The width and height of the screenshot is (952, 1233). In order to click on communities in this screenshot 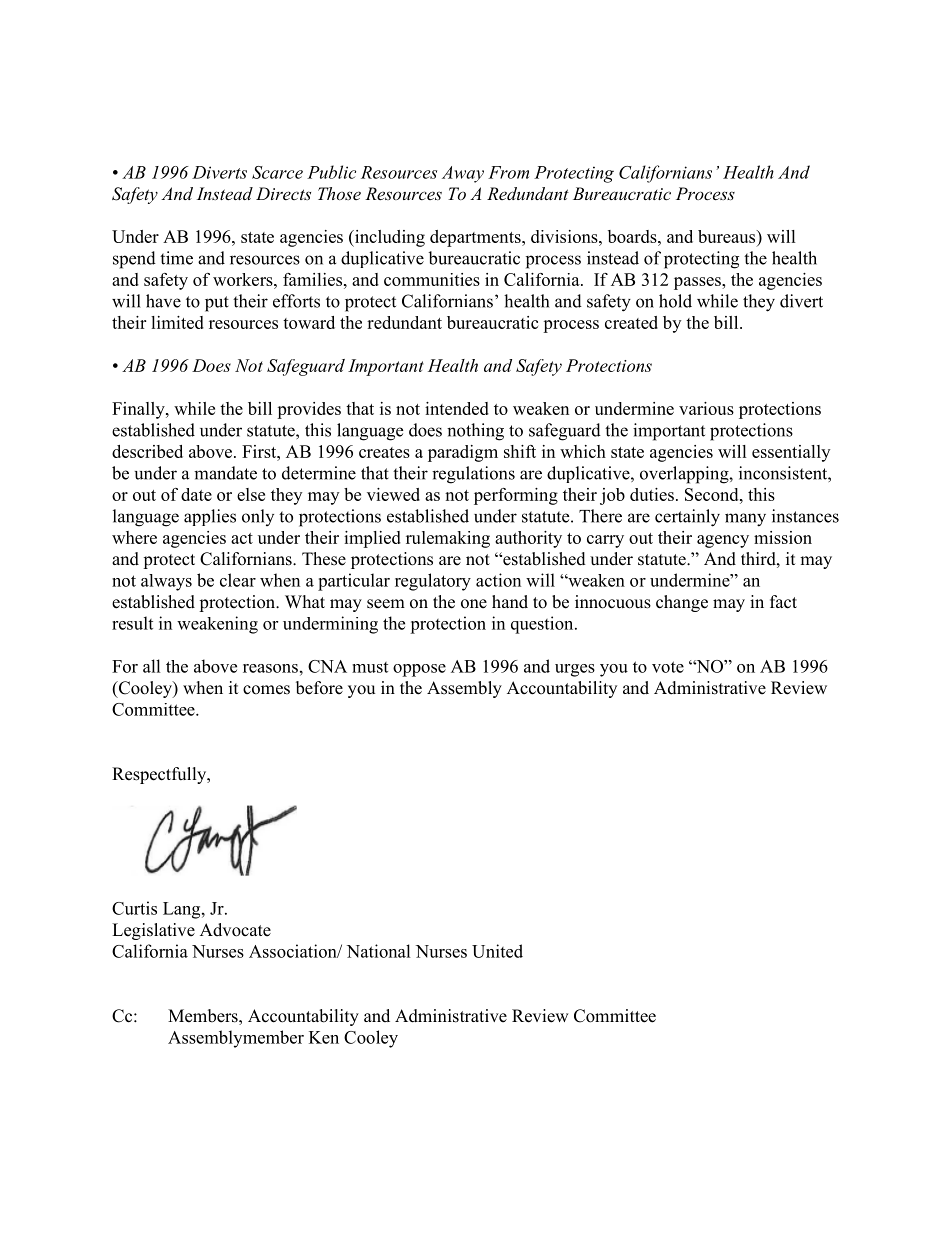, I will do `click(432, 279)`.
